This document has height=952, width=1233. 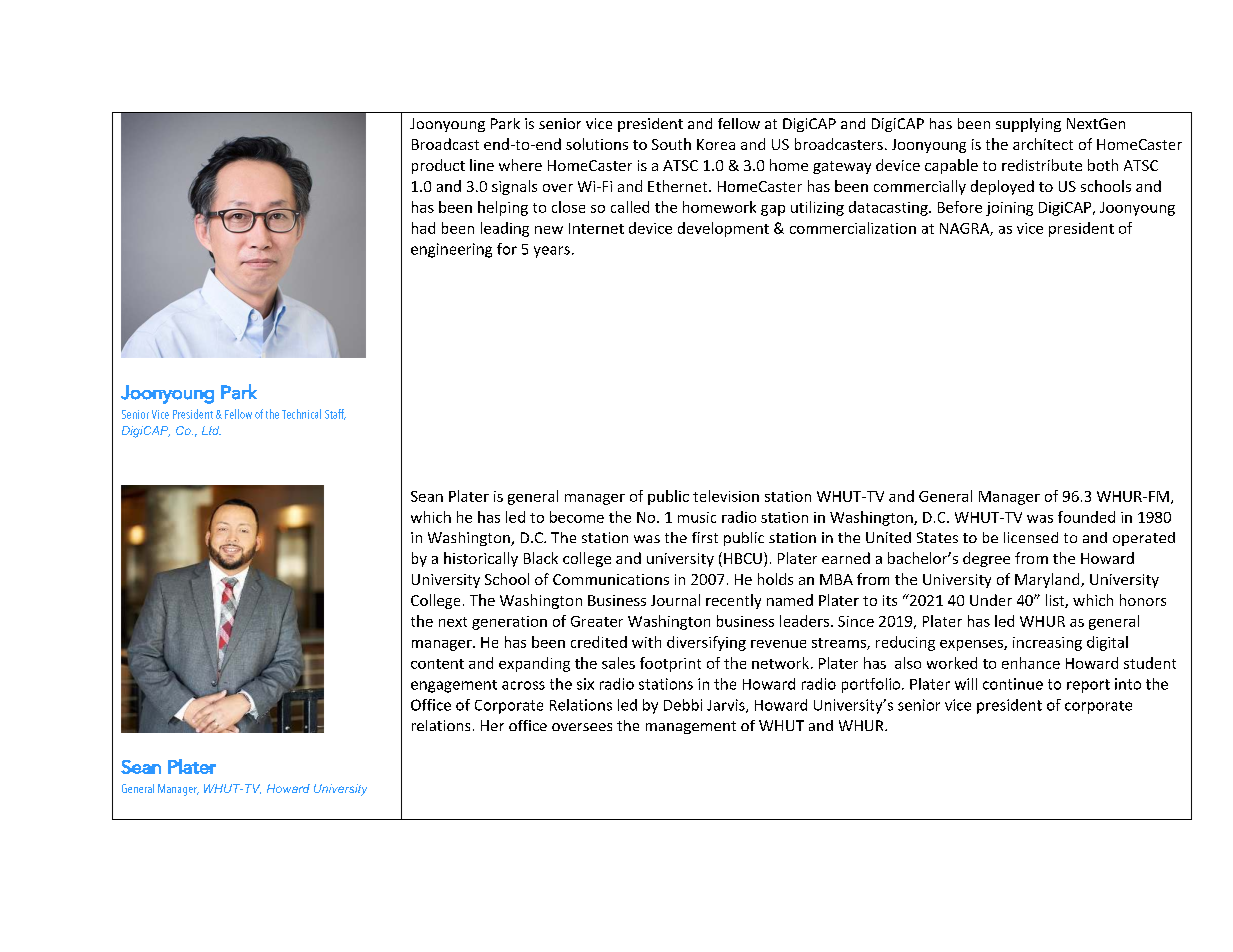 I want to click on architect, so click(x=1043, y=144).
